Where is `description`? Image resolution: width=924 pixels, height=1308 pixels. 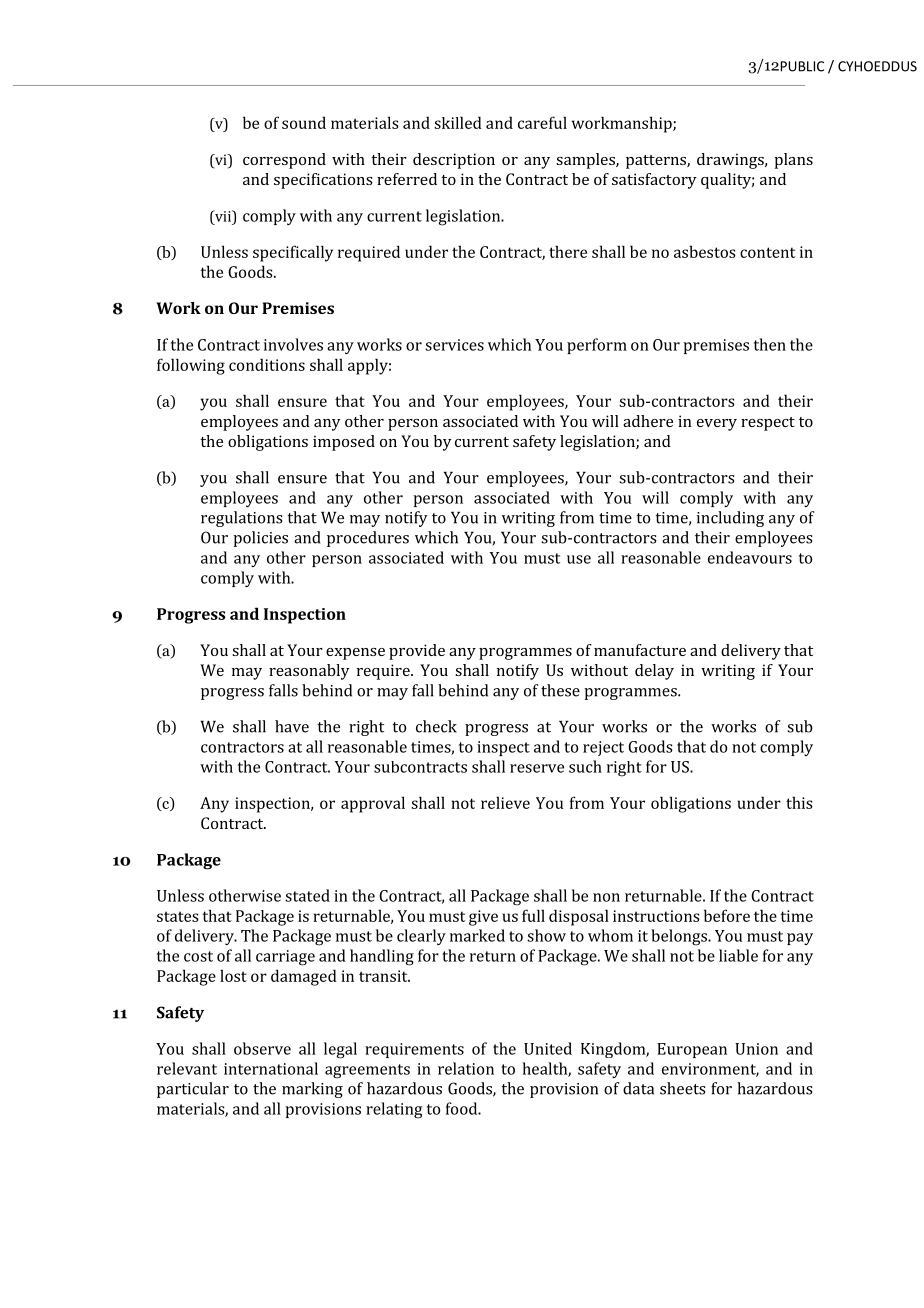
description is located at coordinates (454, 161).
